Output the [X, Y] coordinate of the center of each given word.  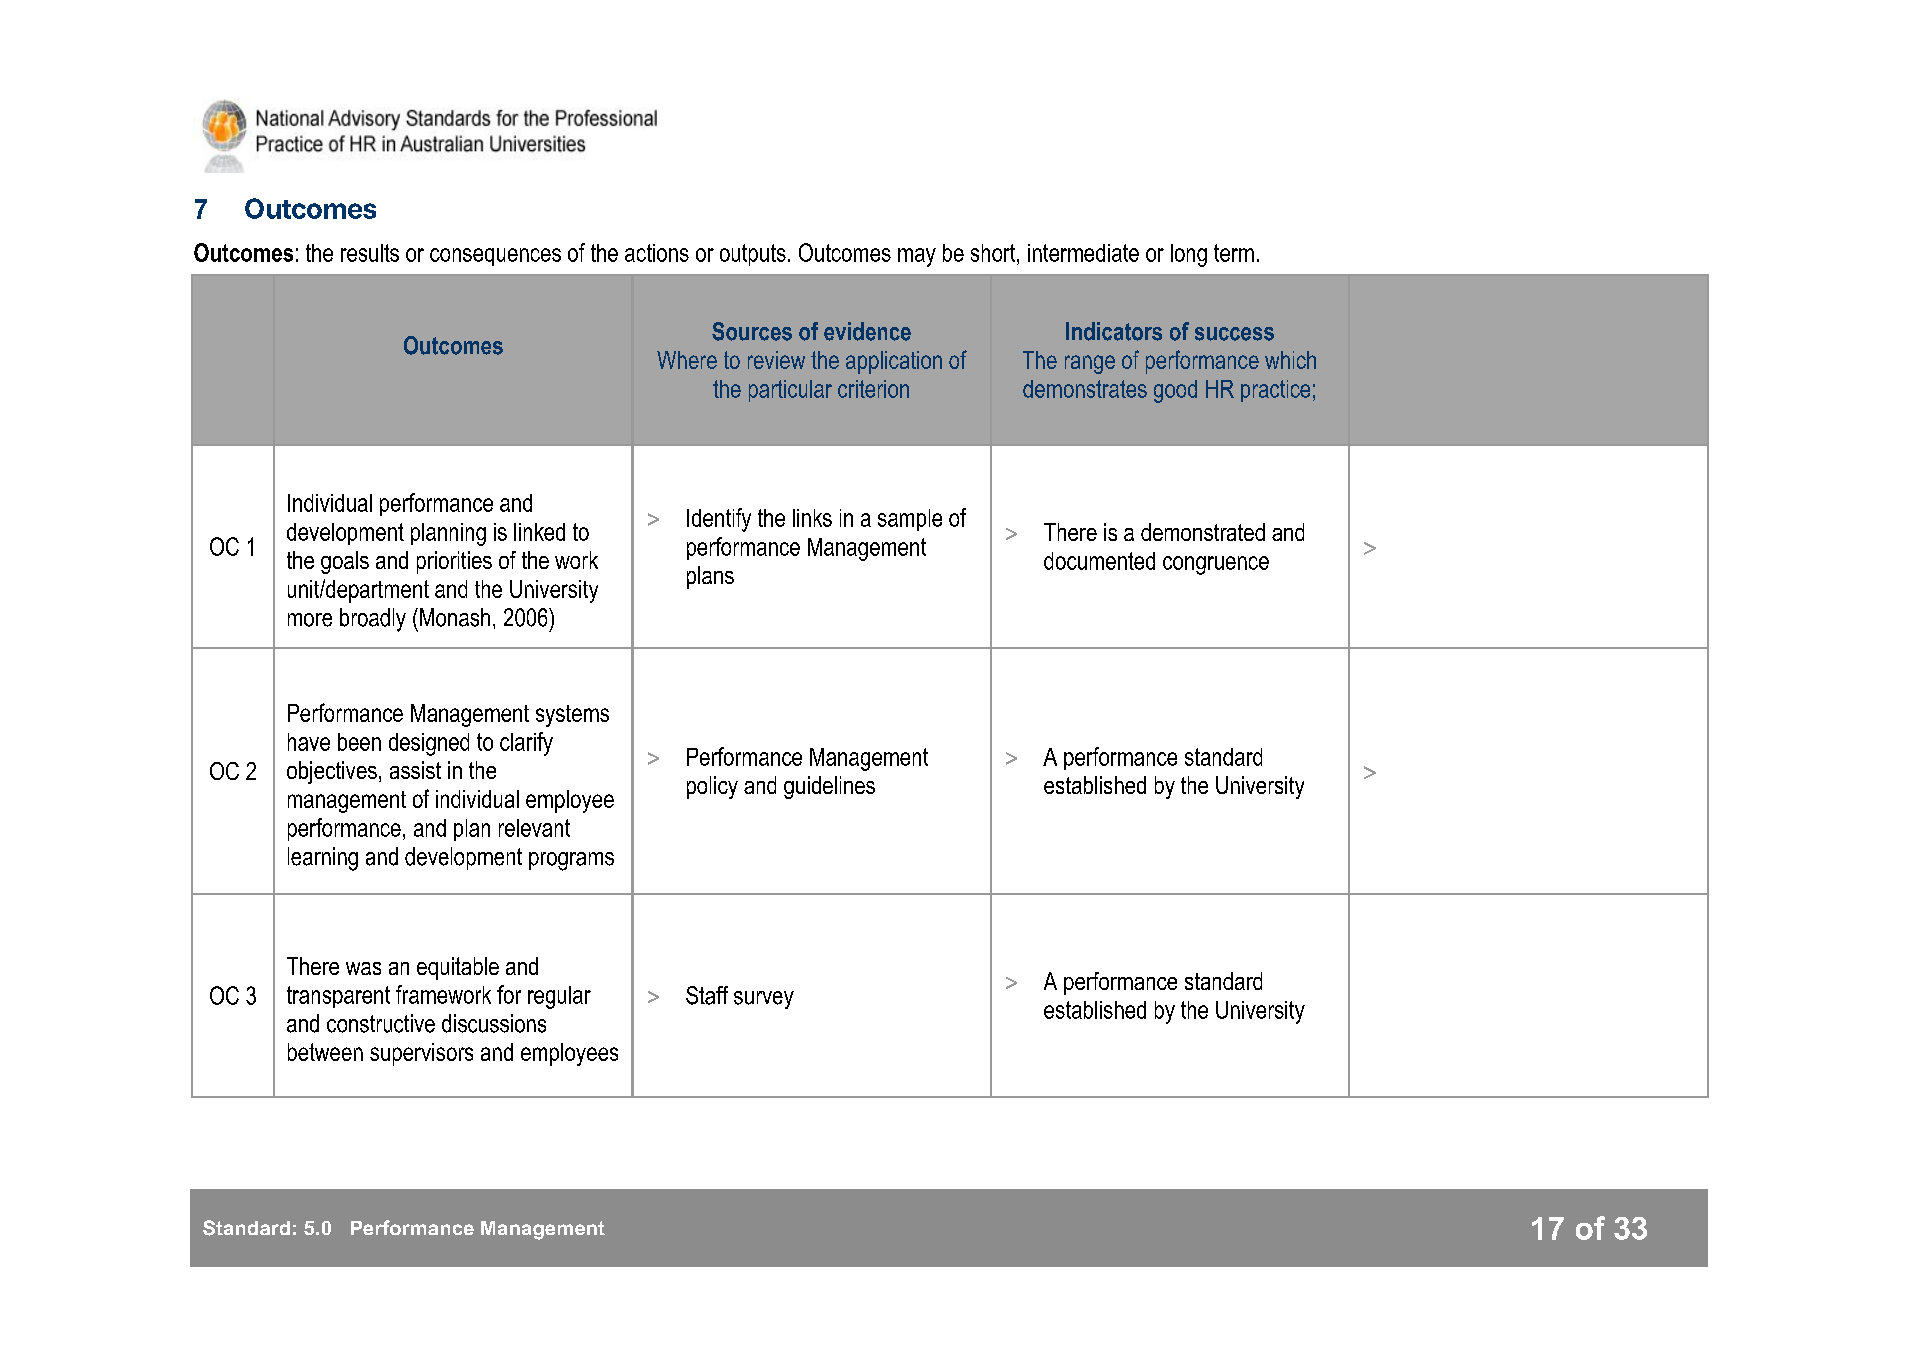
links [812, 518]
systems [572, 716]
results [370, 253]
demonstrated [1203, 532]
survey [764, 1000]
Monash [455, 617]
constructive [381, 1023]
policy [712, 787]
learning [323, 859]
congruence [1216, 565]
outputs [753, 255]
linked [539, 532]
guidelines [829, 787]
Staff [707, 995]
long [1189, 255]
